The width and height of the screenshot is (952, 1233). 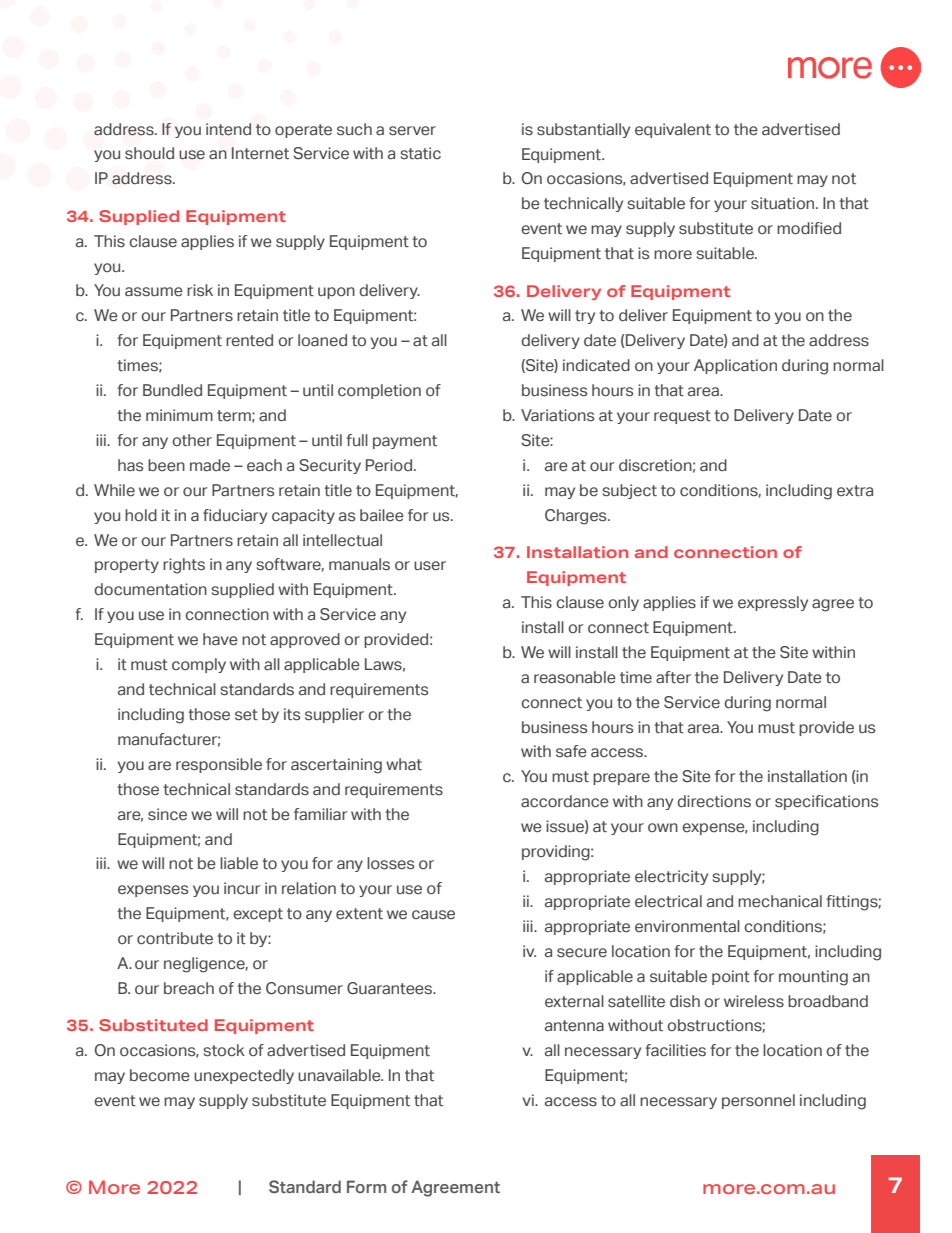 What do you see at coordinates (784, 203) in the screenshot?
I see `situation` at bounding box center [784, 203].
